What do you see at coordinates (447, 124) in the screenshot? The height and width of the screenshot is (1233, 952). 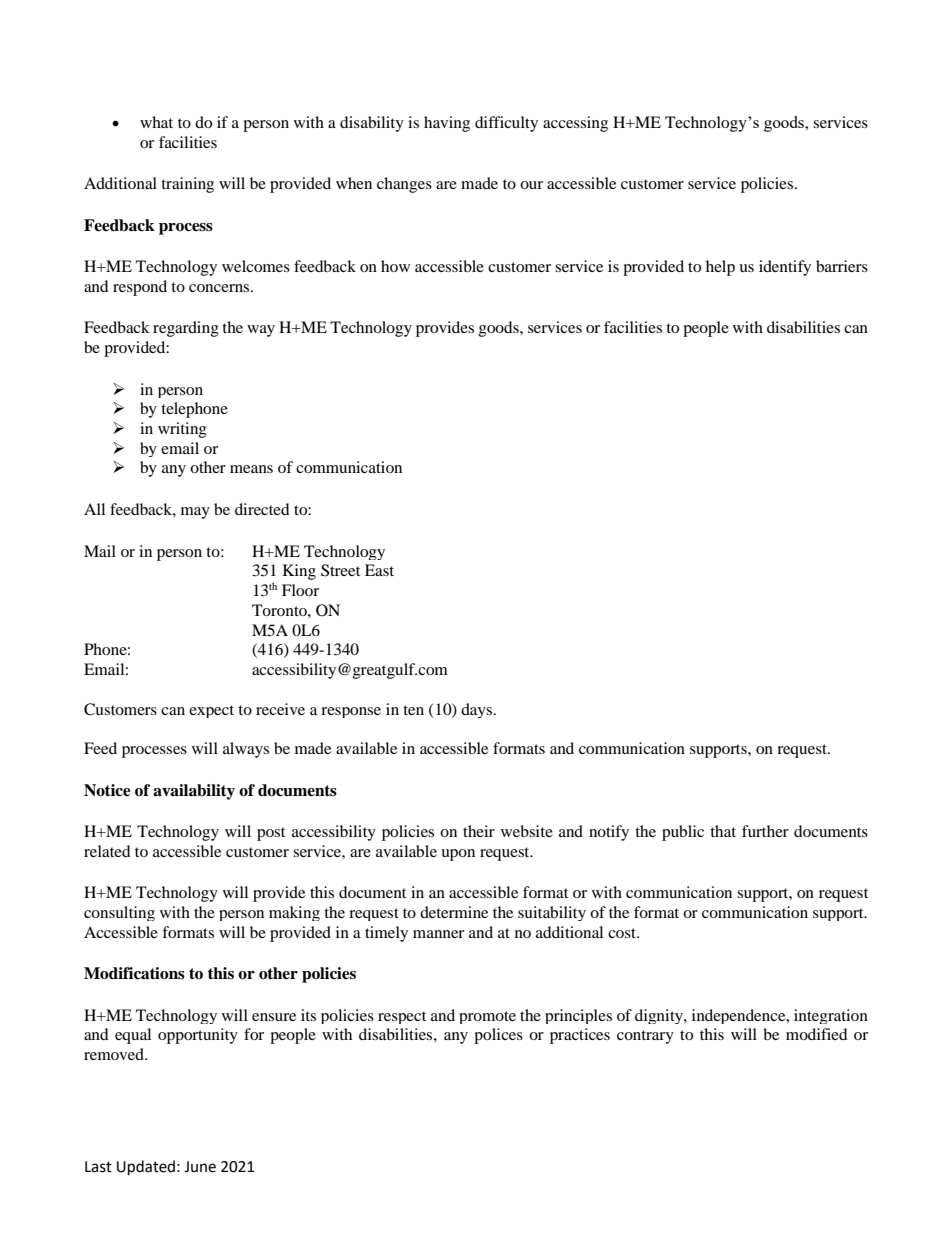 I see `having` at bounding box center [447, 124].
